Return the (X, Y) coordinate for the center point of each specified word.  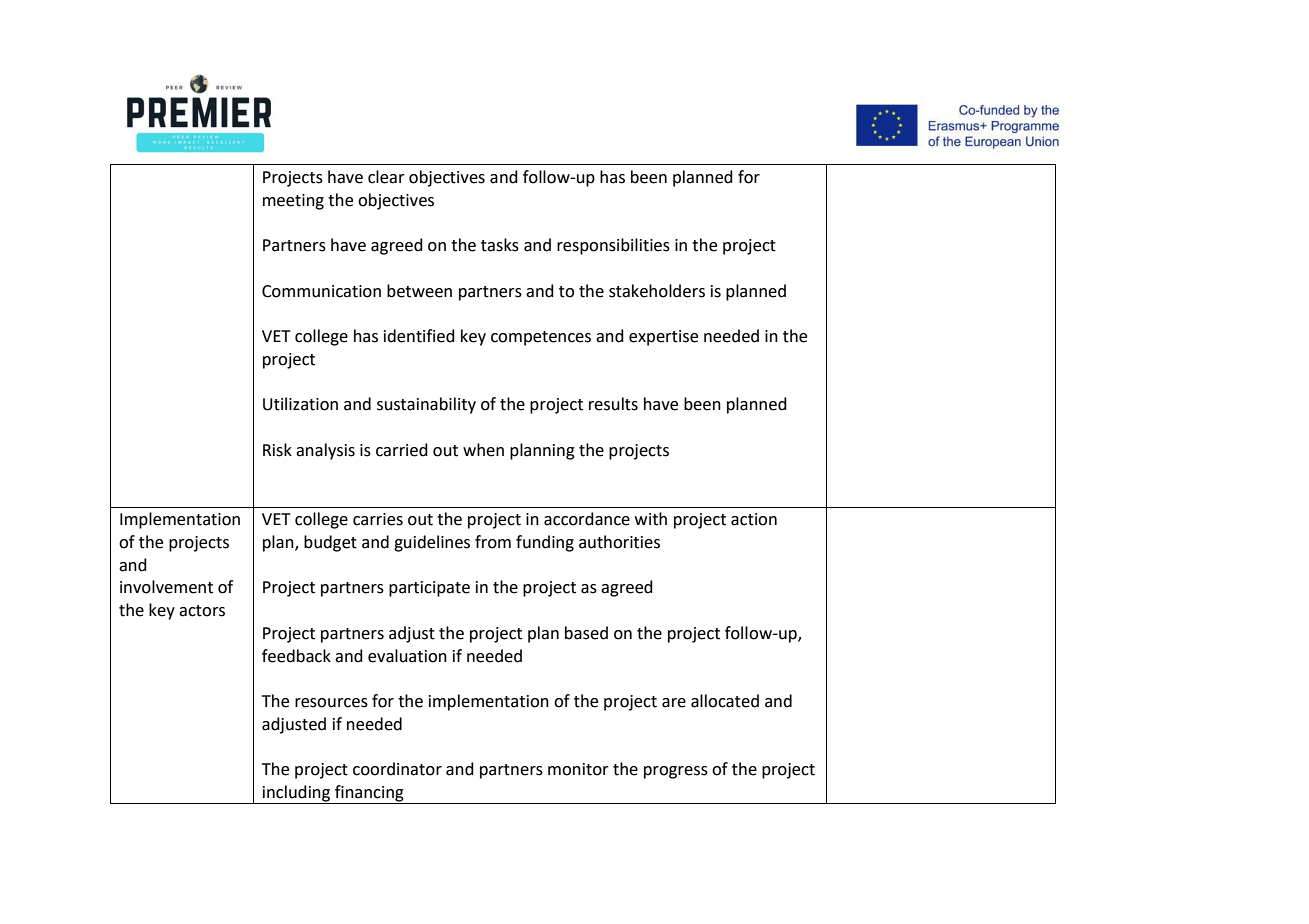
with (651, 519)
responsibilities (613, 246)
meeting (293, 202)
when (483, 450)
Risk (277, 450)
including (296, 794)
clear (386, 177)
